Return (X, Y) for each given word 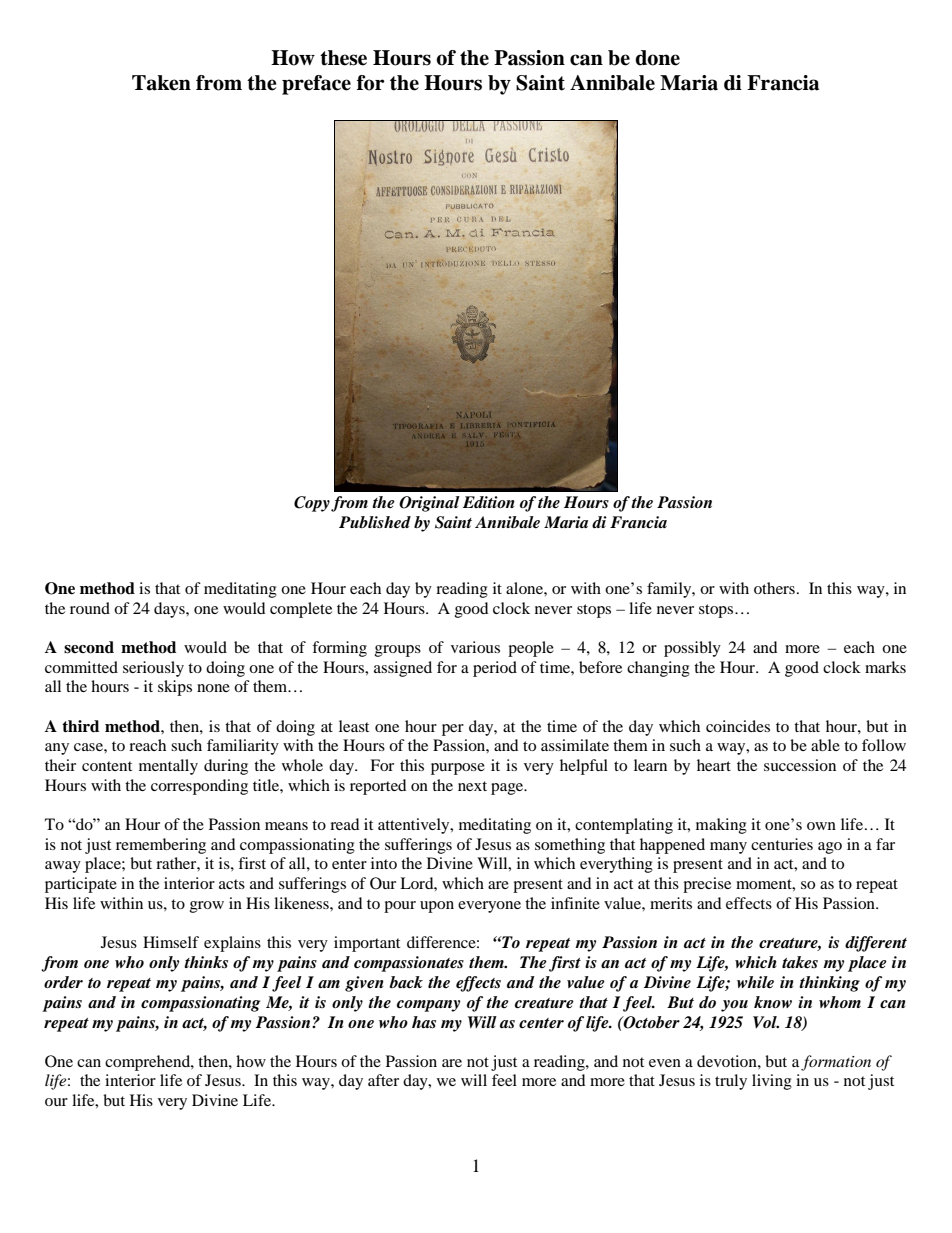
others (774, 588)
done (657, 58)
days (170, 610)
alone (525, 588)
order (63, 982)
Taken (161, 83)
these (343, 58)
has (424, 1022)
